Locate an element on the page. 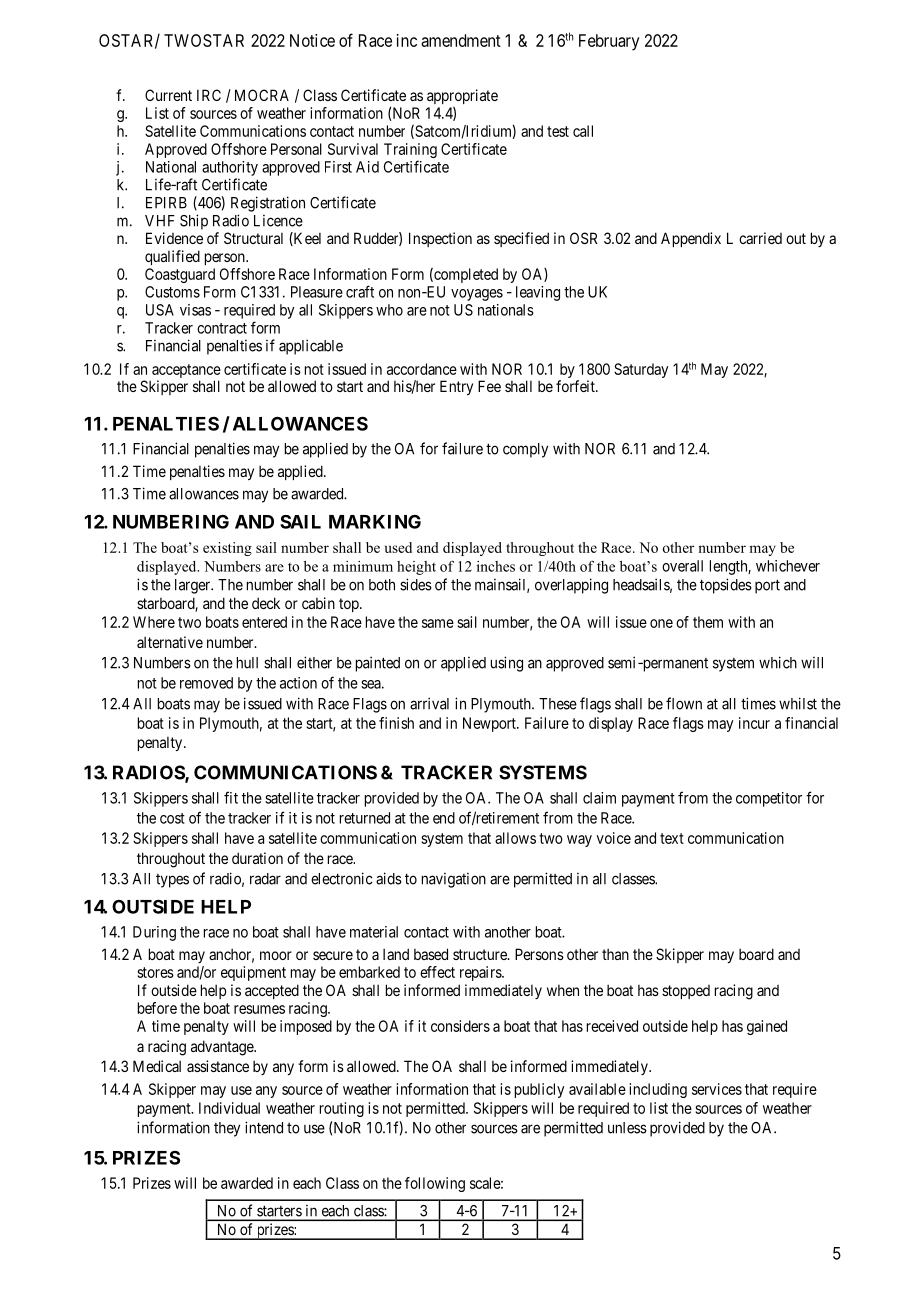 This page has width=924, height=1309. IRC is located at coordinates (209, 95).
